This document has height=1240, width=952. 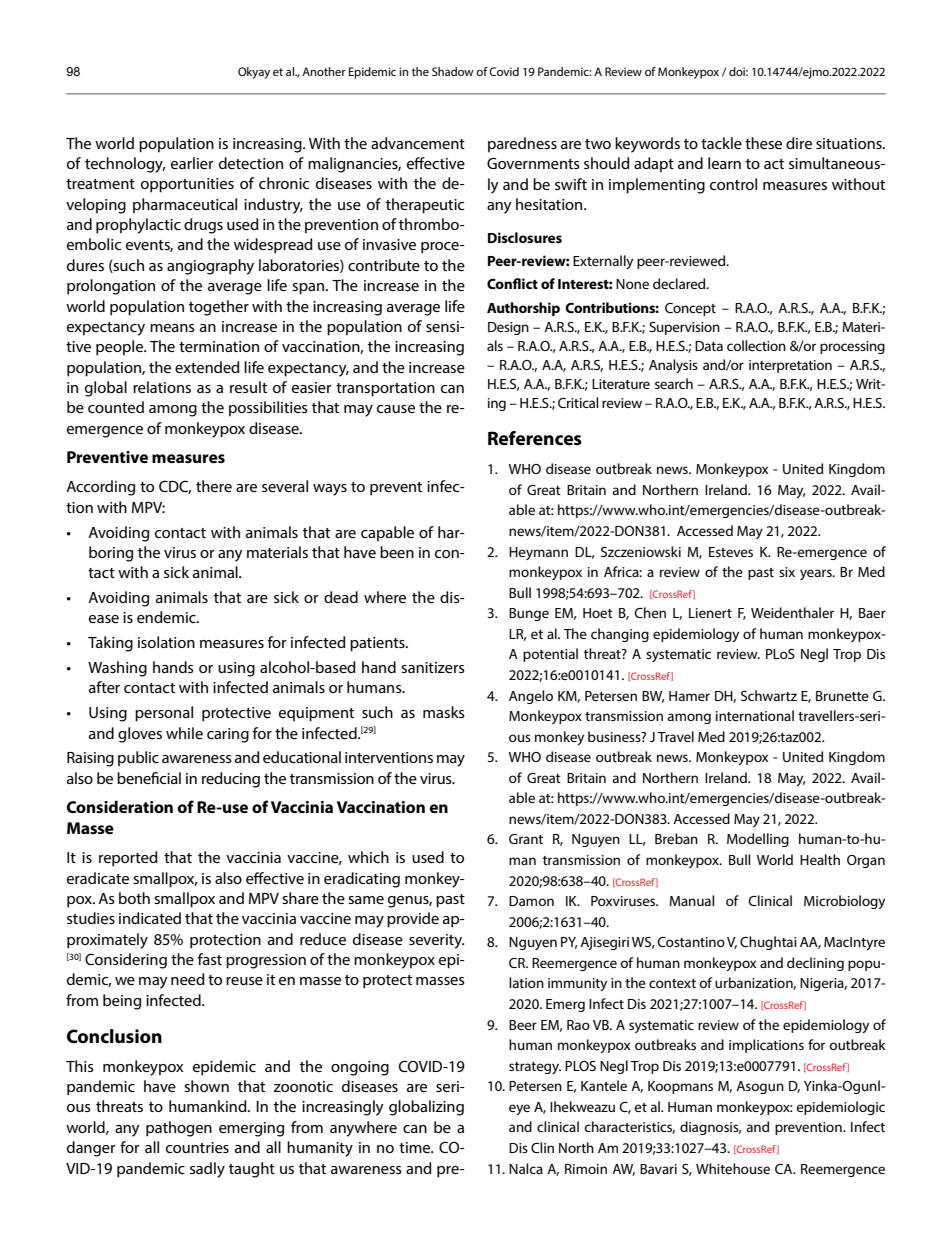 I want to click on Design, so click(x=508, y=328).
